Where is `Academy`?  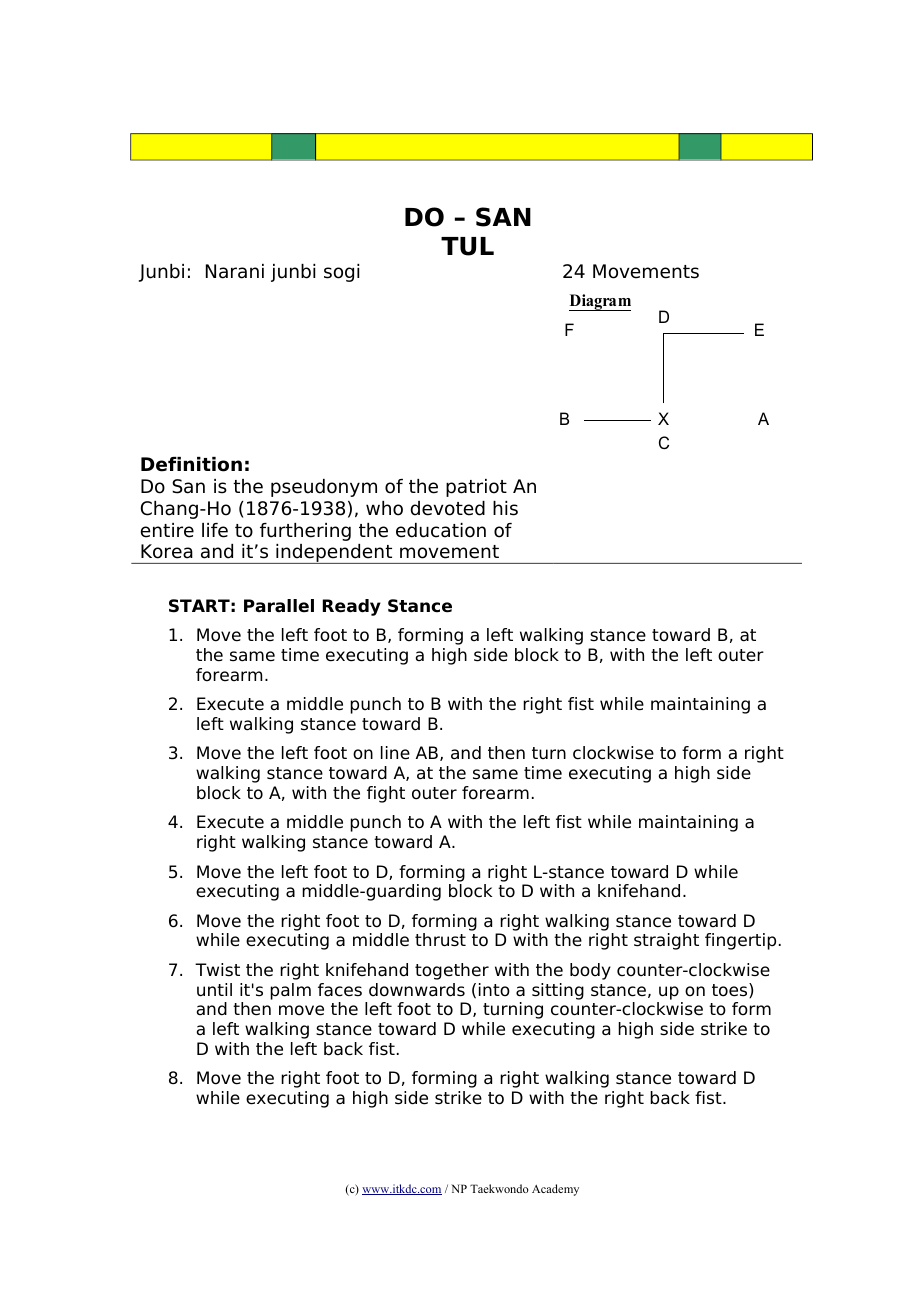
Academy is located at coordinates (555, 1190).
